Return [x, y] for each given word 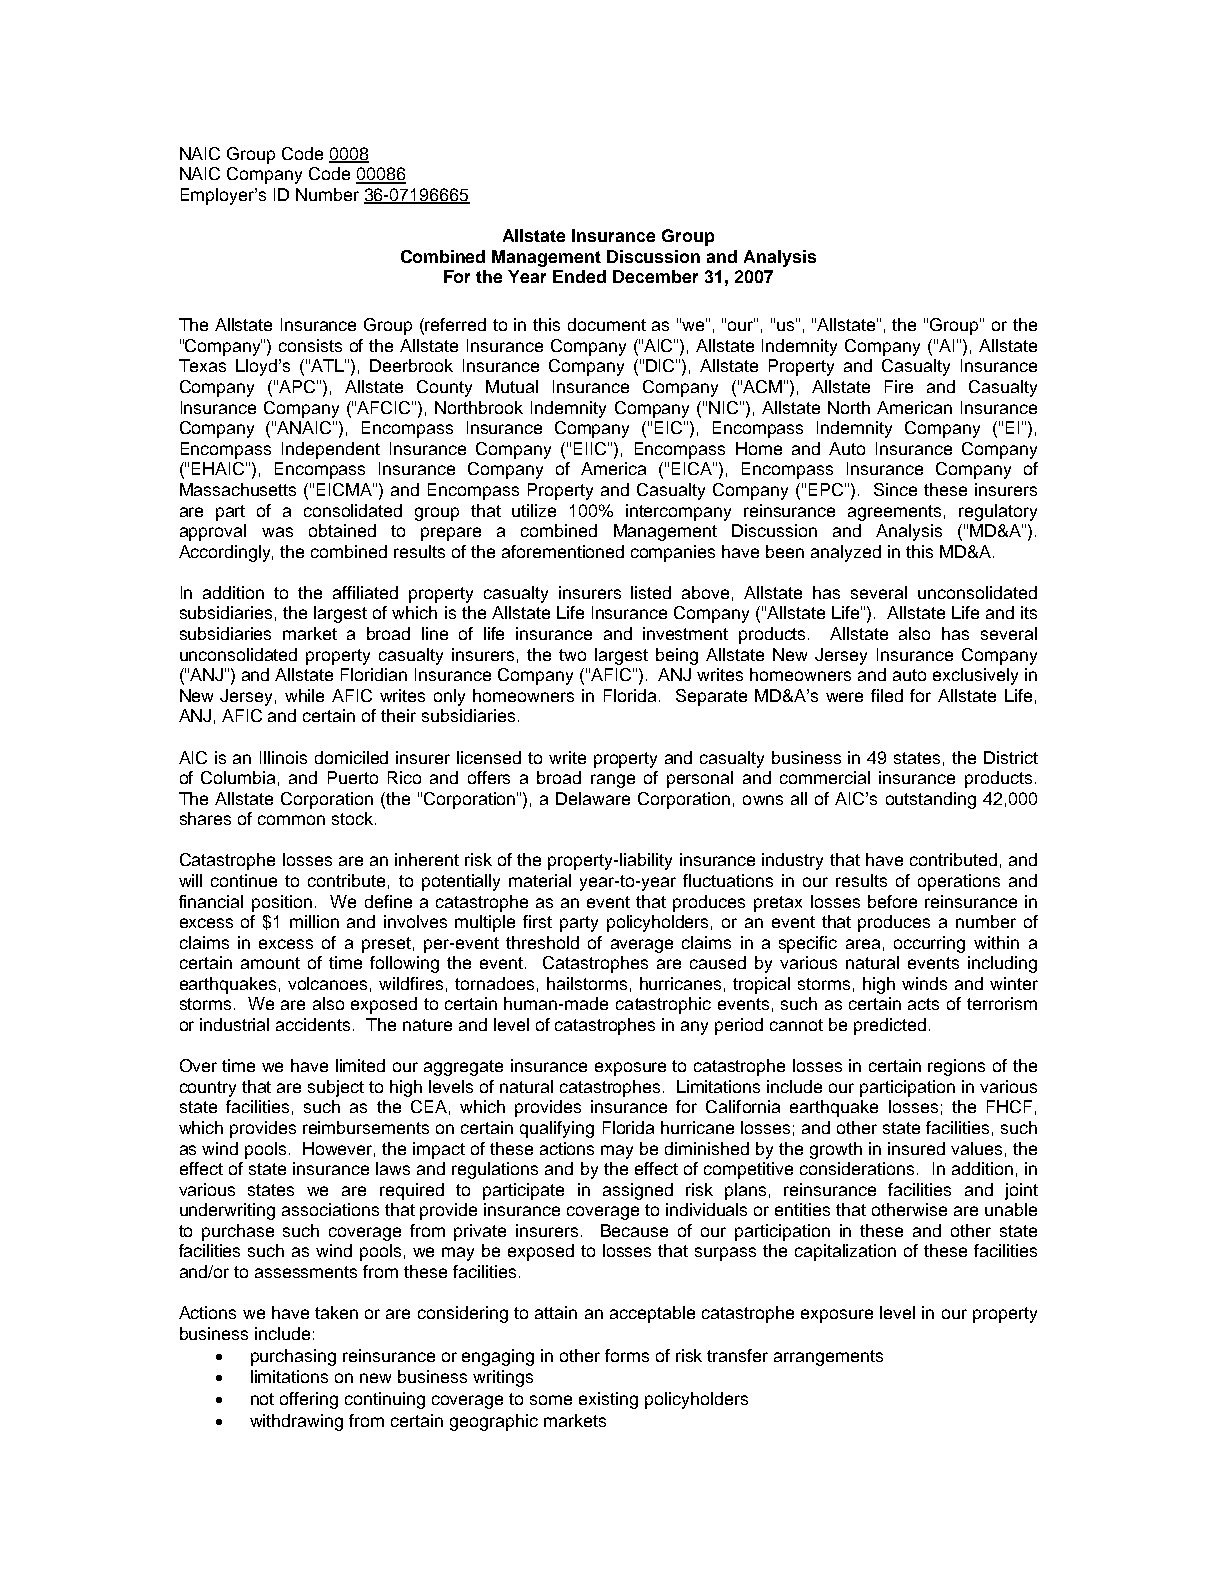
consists [310, 345]
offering [309, 1400]
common [291, 820]
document [607, 324]
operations [959, 882]
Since [895, 489]
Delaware [593, 798]
